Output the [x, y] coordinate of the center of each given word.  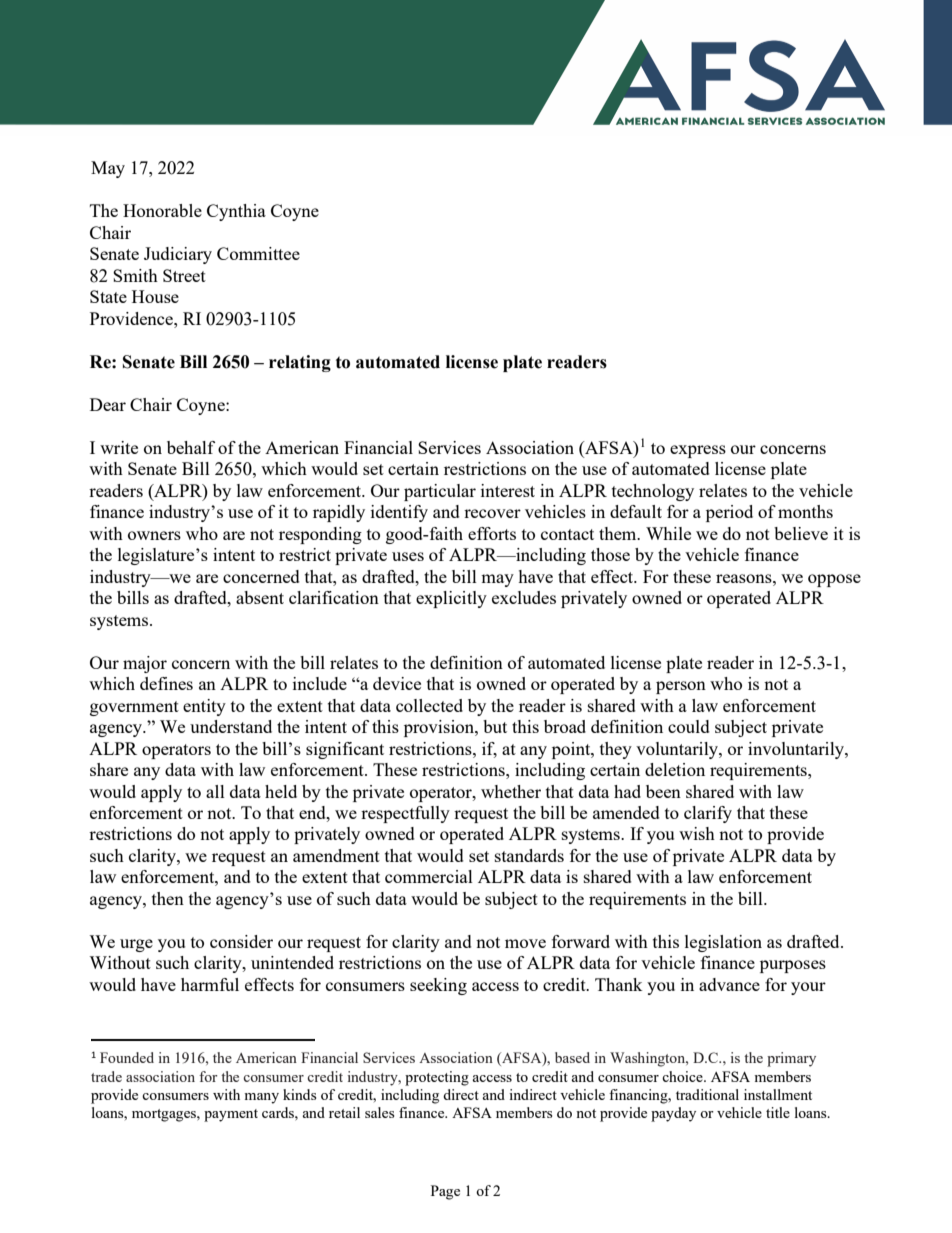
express [698, 451]
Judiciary [178, 255]
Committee [258, 253]
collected [429, 705]
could [689, 726]
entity [204, 707]
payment [231, 1115]
